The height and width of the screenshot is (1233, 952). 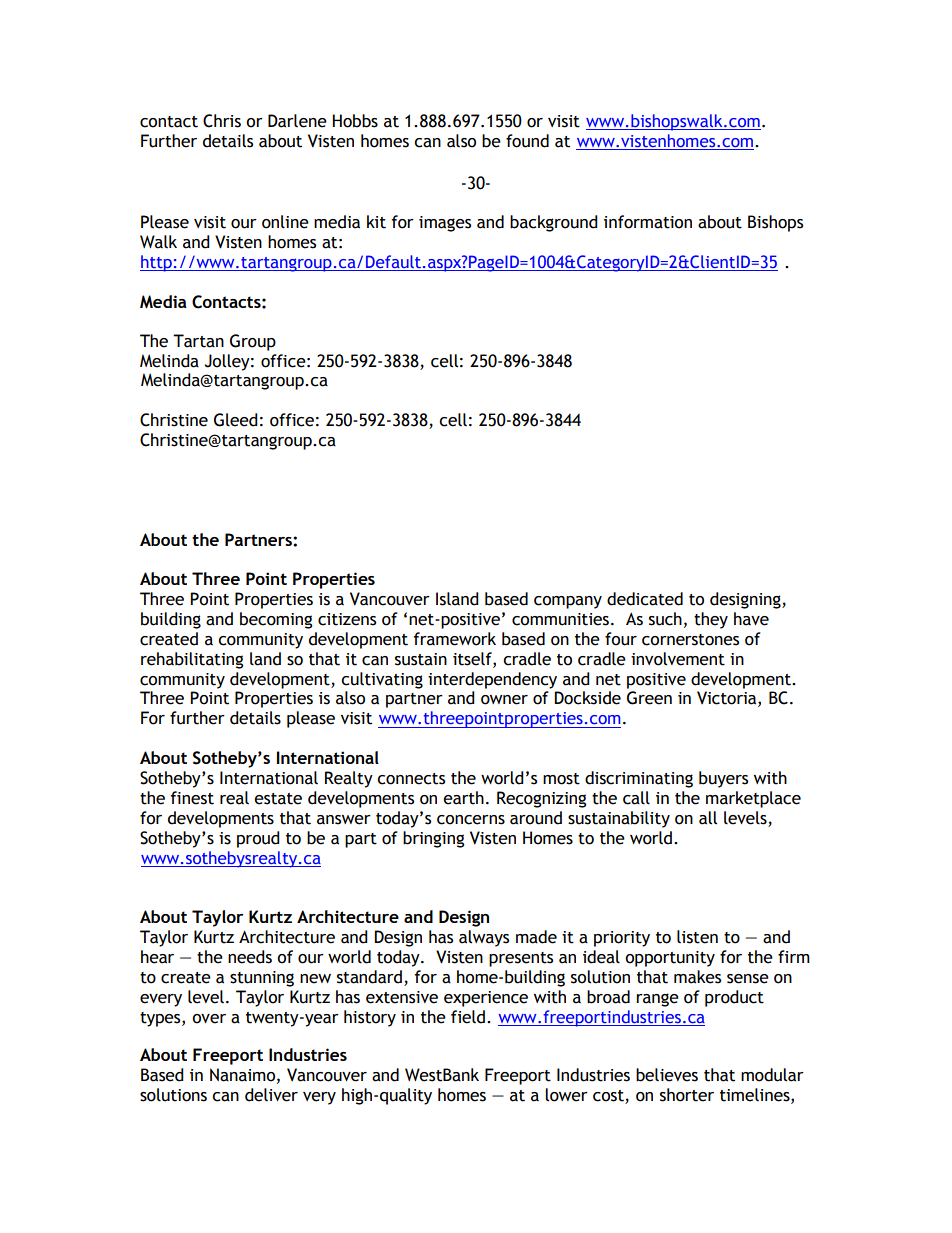 What do you see at coordinates (527, 141) in the screenshot?
I see `found` at bounding box center [527, 141].
